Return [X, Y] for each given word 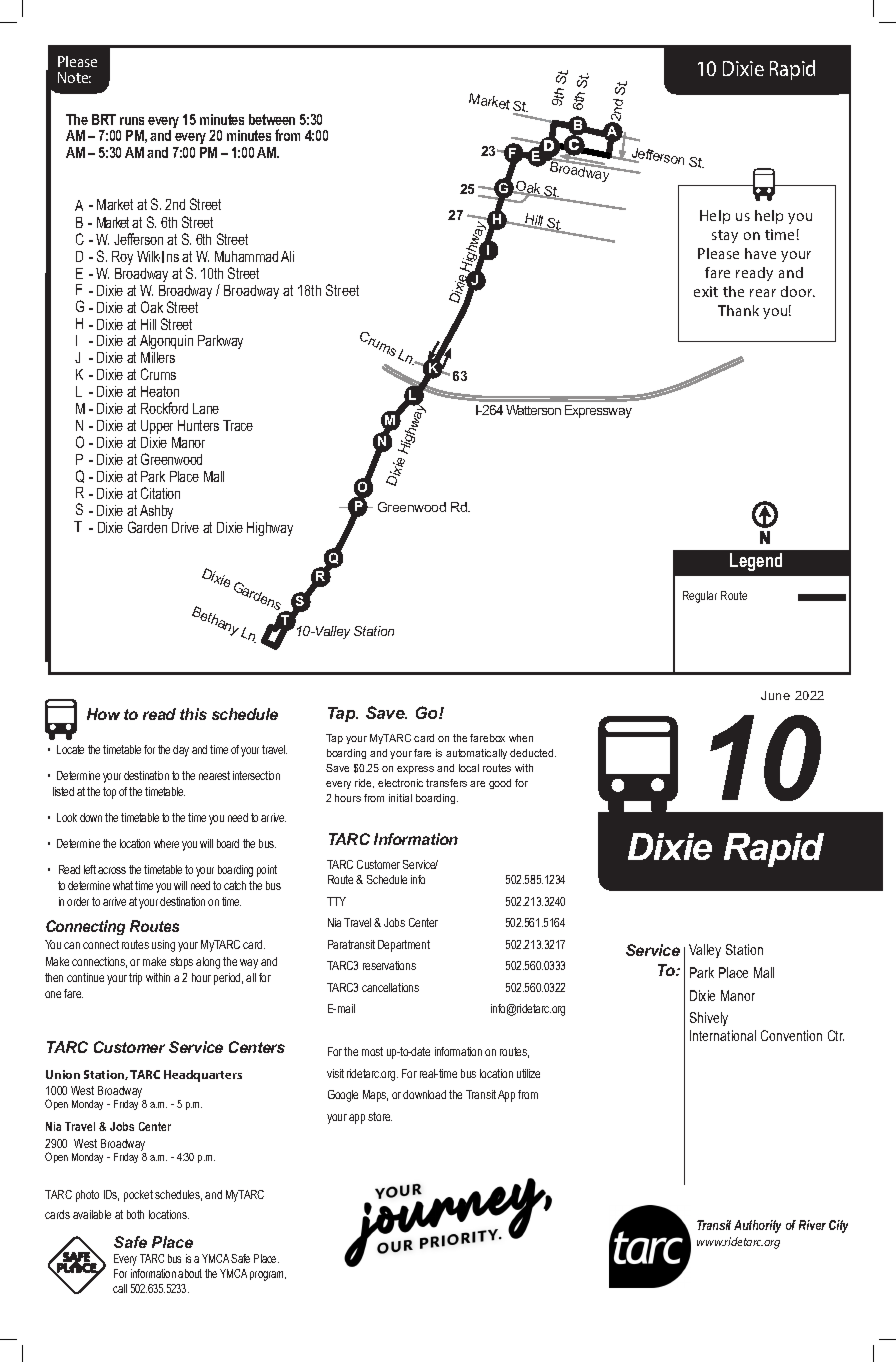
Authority [757, 1226]
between [272, 119]
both [135, 1214]
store [380, 1116]
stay [725, 236]
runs [132, 121]
